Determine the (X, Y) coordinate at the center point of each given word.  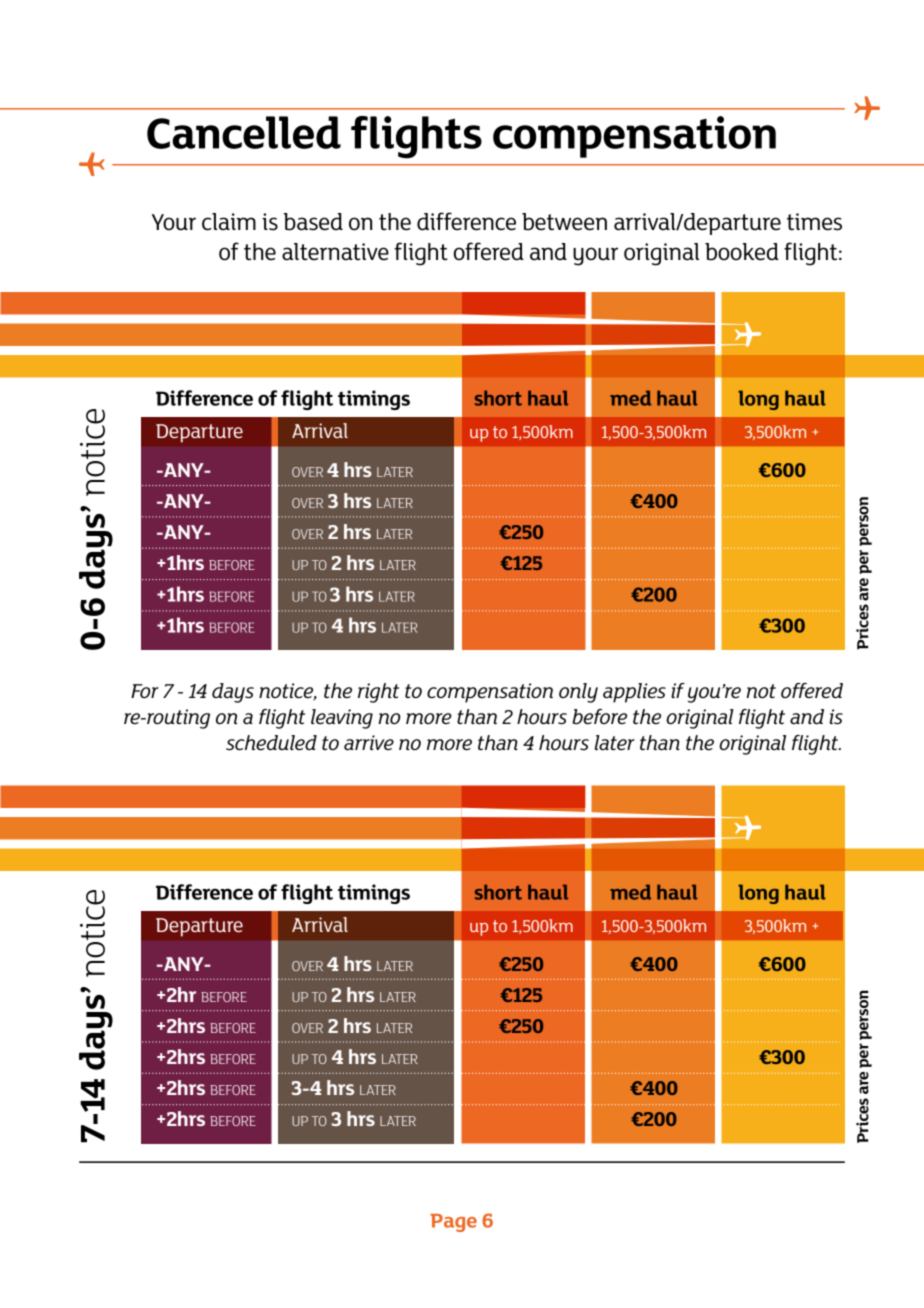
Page (454, 1223)
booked (742, 252)
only (578, 693)
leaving (342, 719)
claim (229, 222)
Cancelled (244, 132)
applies (634, 693)
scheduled (271, 743)
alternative (335, 252)
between (564, 222)
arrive (369, 742)
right (378, 693)
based (313, 222)
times (814, 222)
